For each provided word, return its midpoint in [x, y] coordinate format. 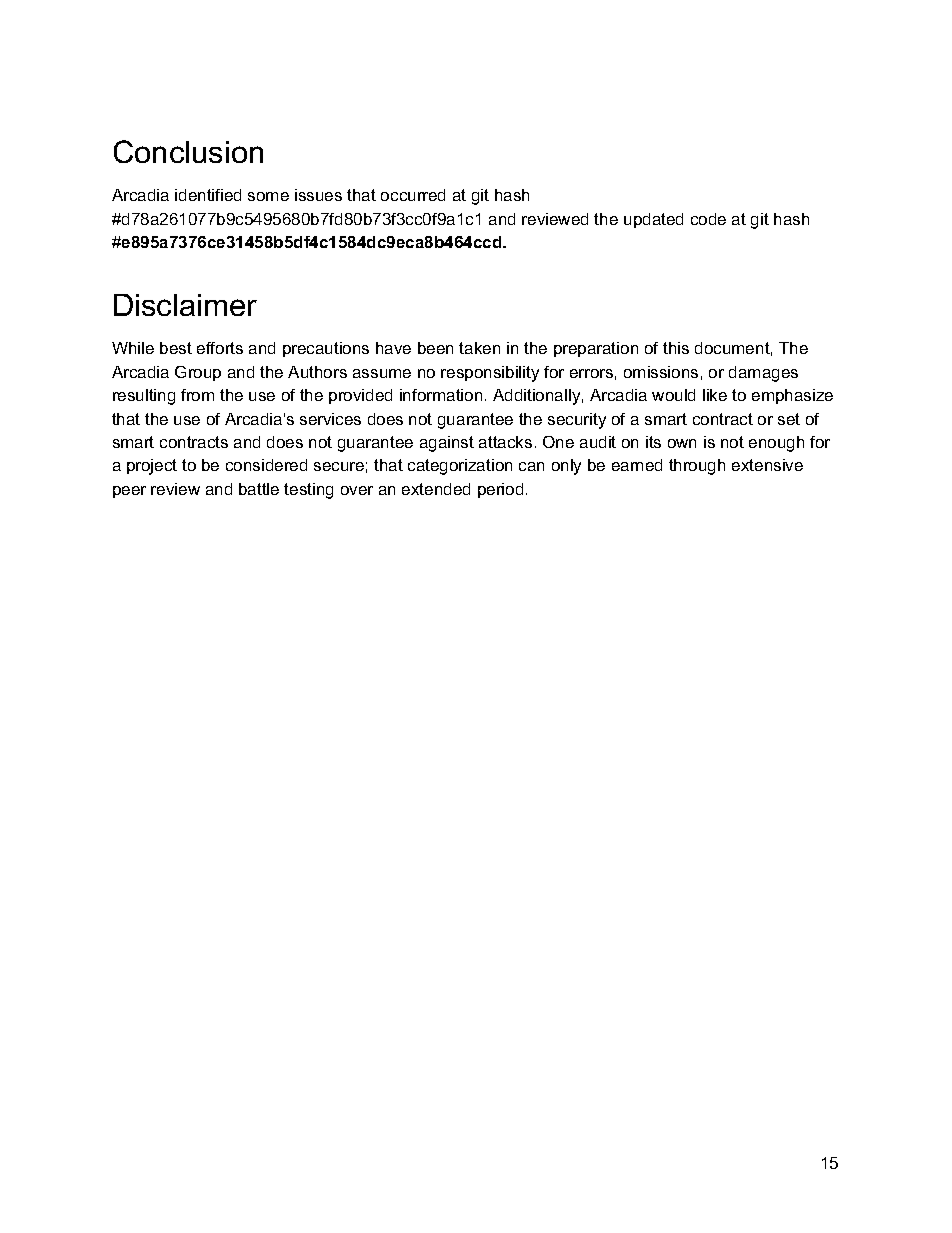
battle [259, 489]
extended [436, 489]
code [708, 219]
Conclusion [188, 151]
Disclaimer [185, 305]
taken [479, 348]
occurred [413, 195]
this [676, 348]
